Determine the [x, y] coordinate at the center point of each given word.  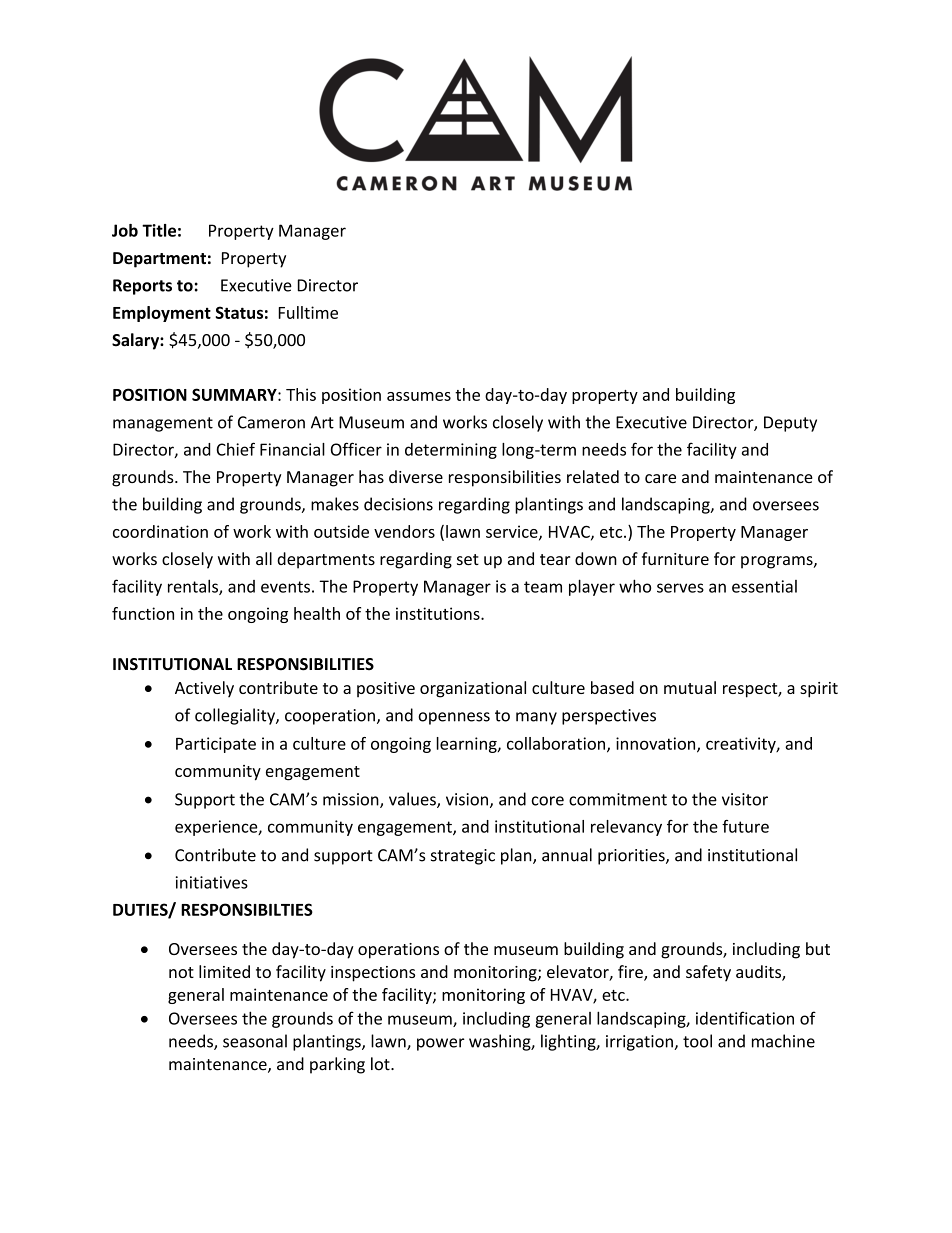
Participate [216, 745]
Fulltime [308, 312]
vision [467, 799]
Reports [142, 287]
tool [697, 1041]
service [513, 532]
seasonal [255, 1041]
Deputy [790, 424]
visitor [745, 799]
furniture [675, 558]
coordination [160, 531]
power [441, 1044]
